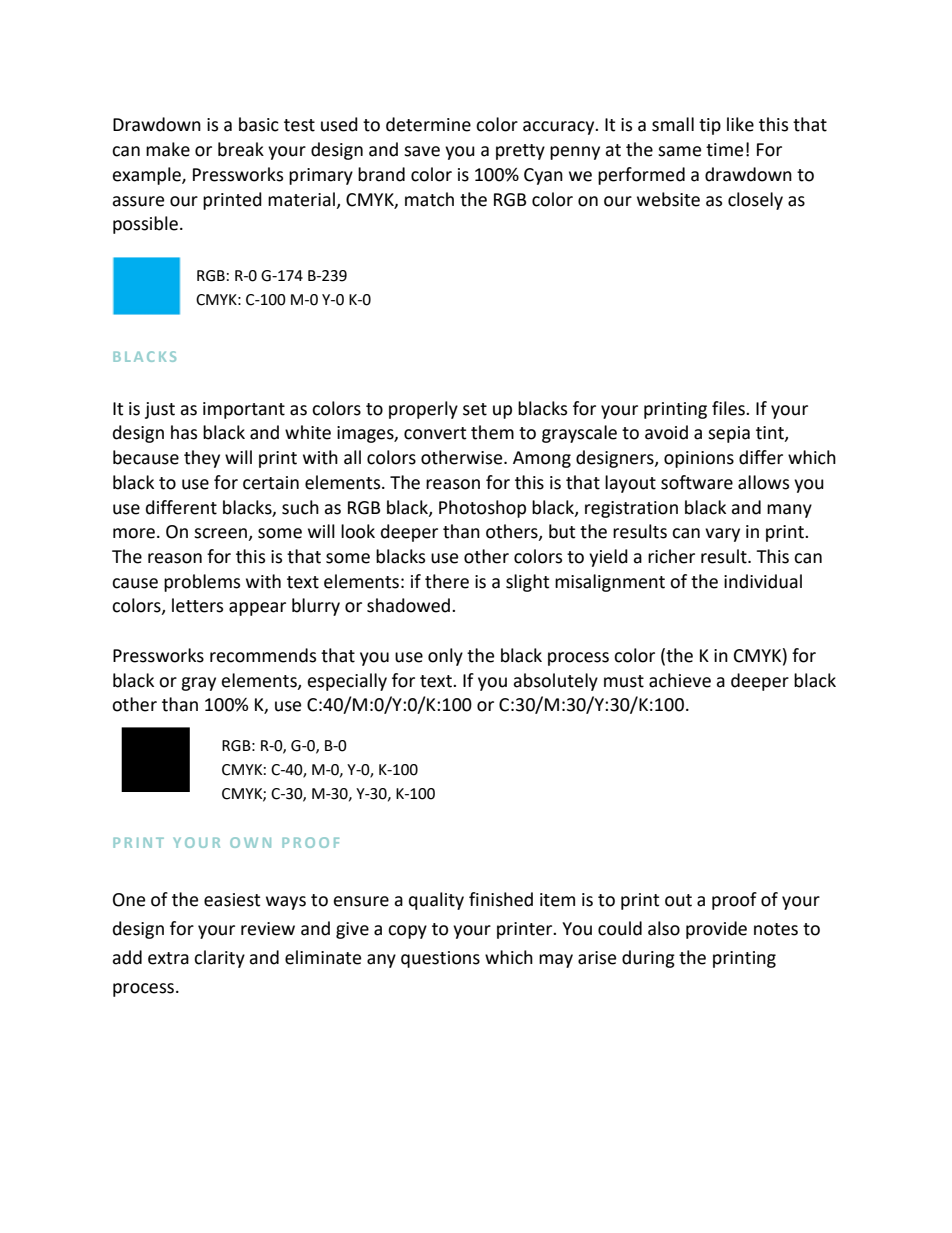  Describe the element at coordinates (680, 680) in the document. I see `achieve` at that location.
